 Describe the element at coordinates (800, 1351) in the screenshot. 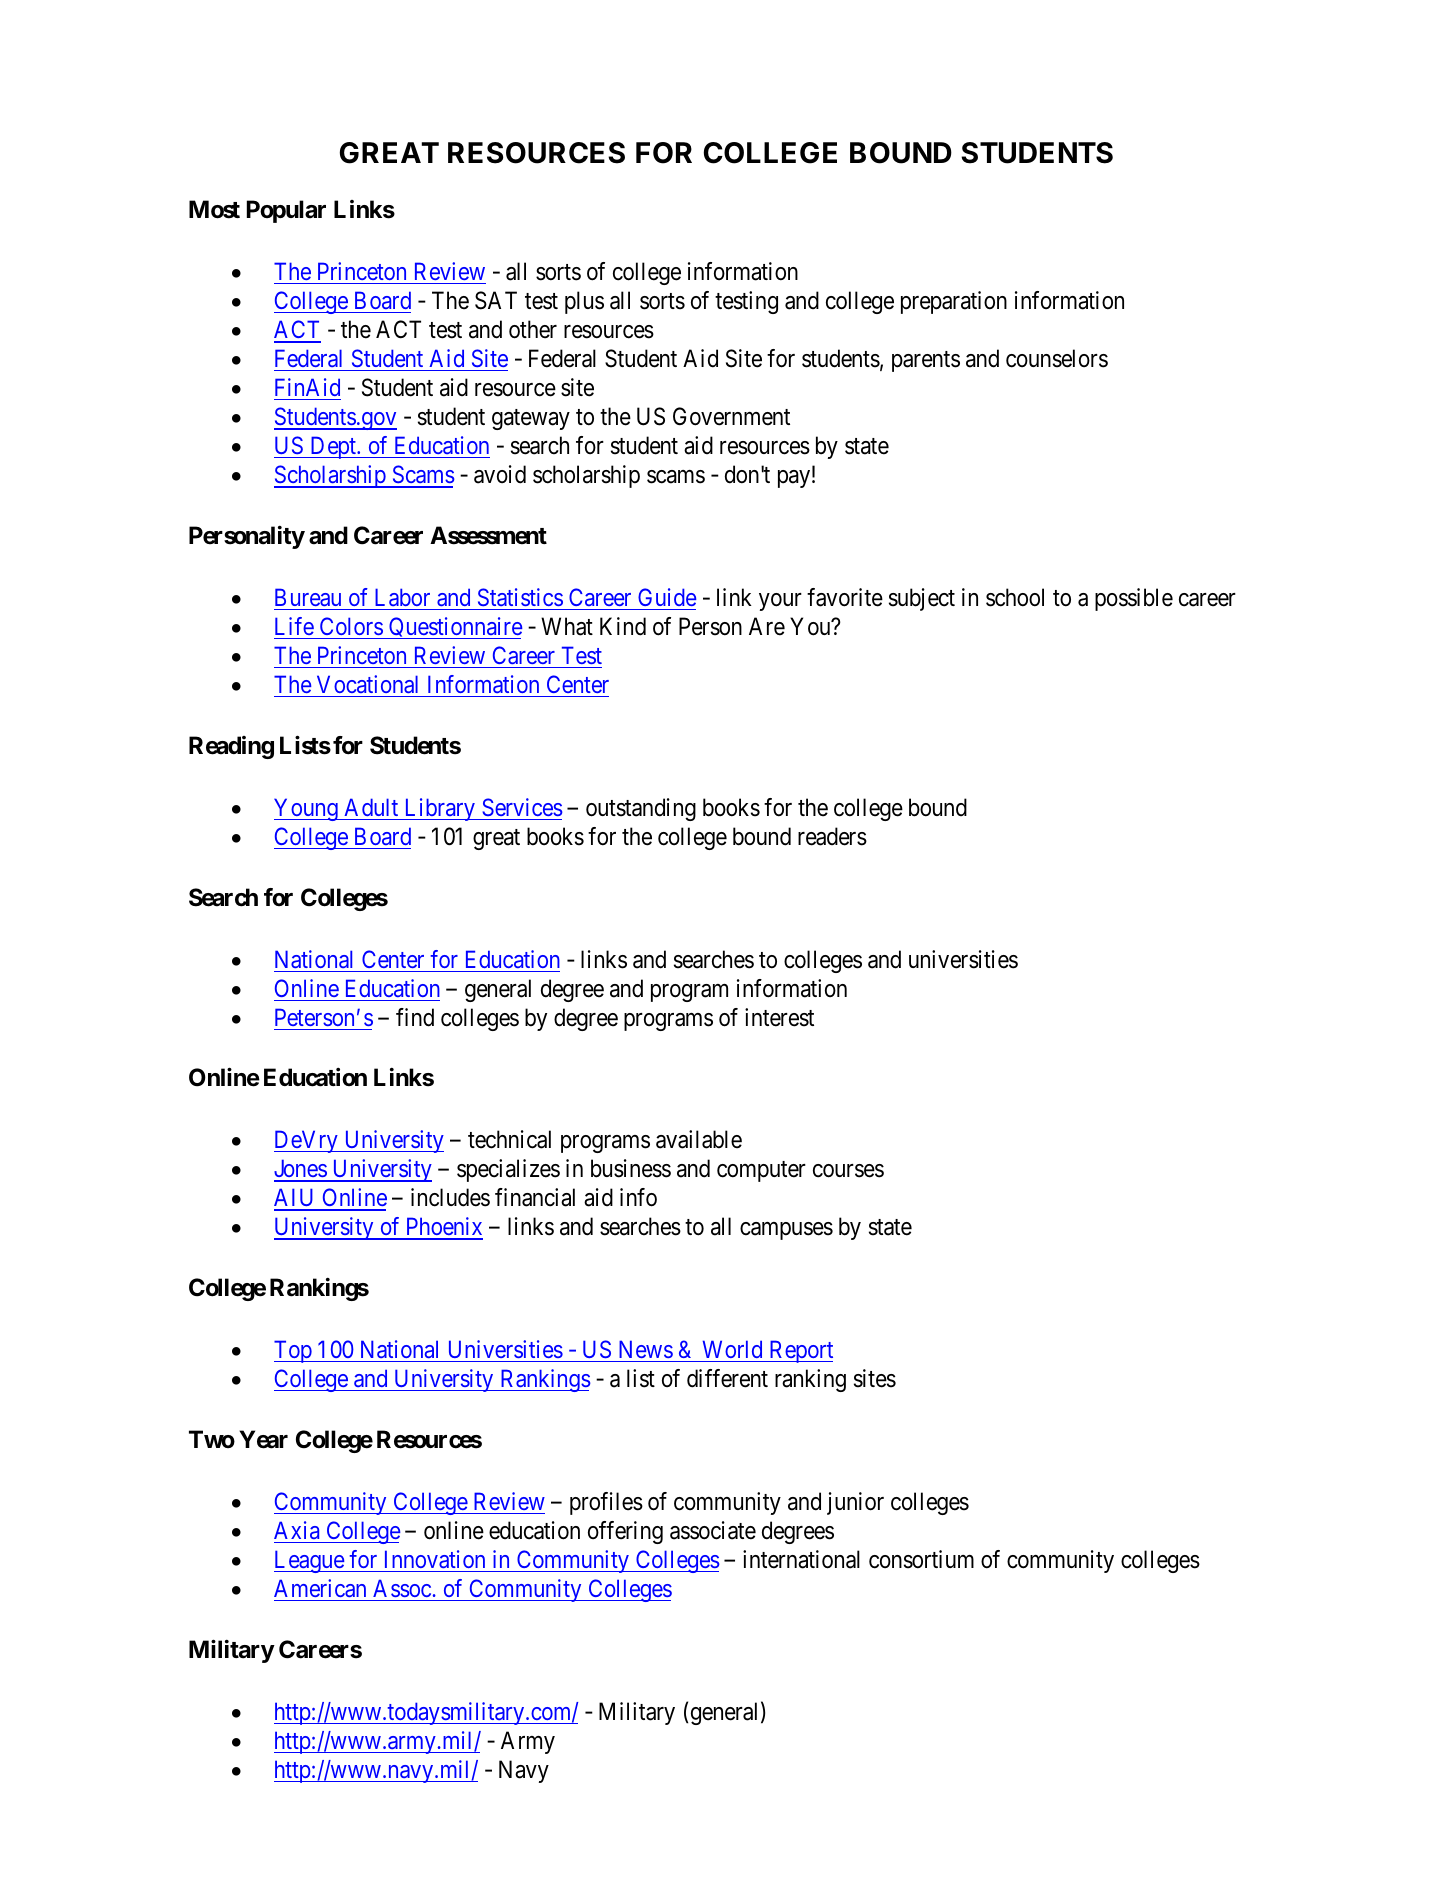

I see `Report` at that location.
